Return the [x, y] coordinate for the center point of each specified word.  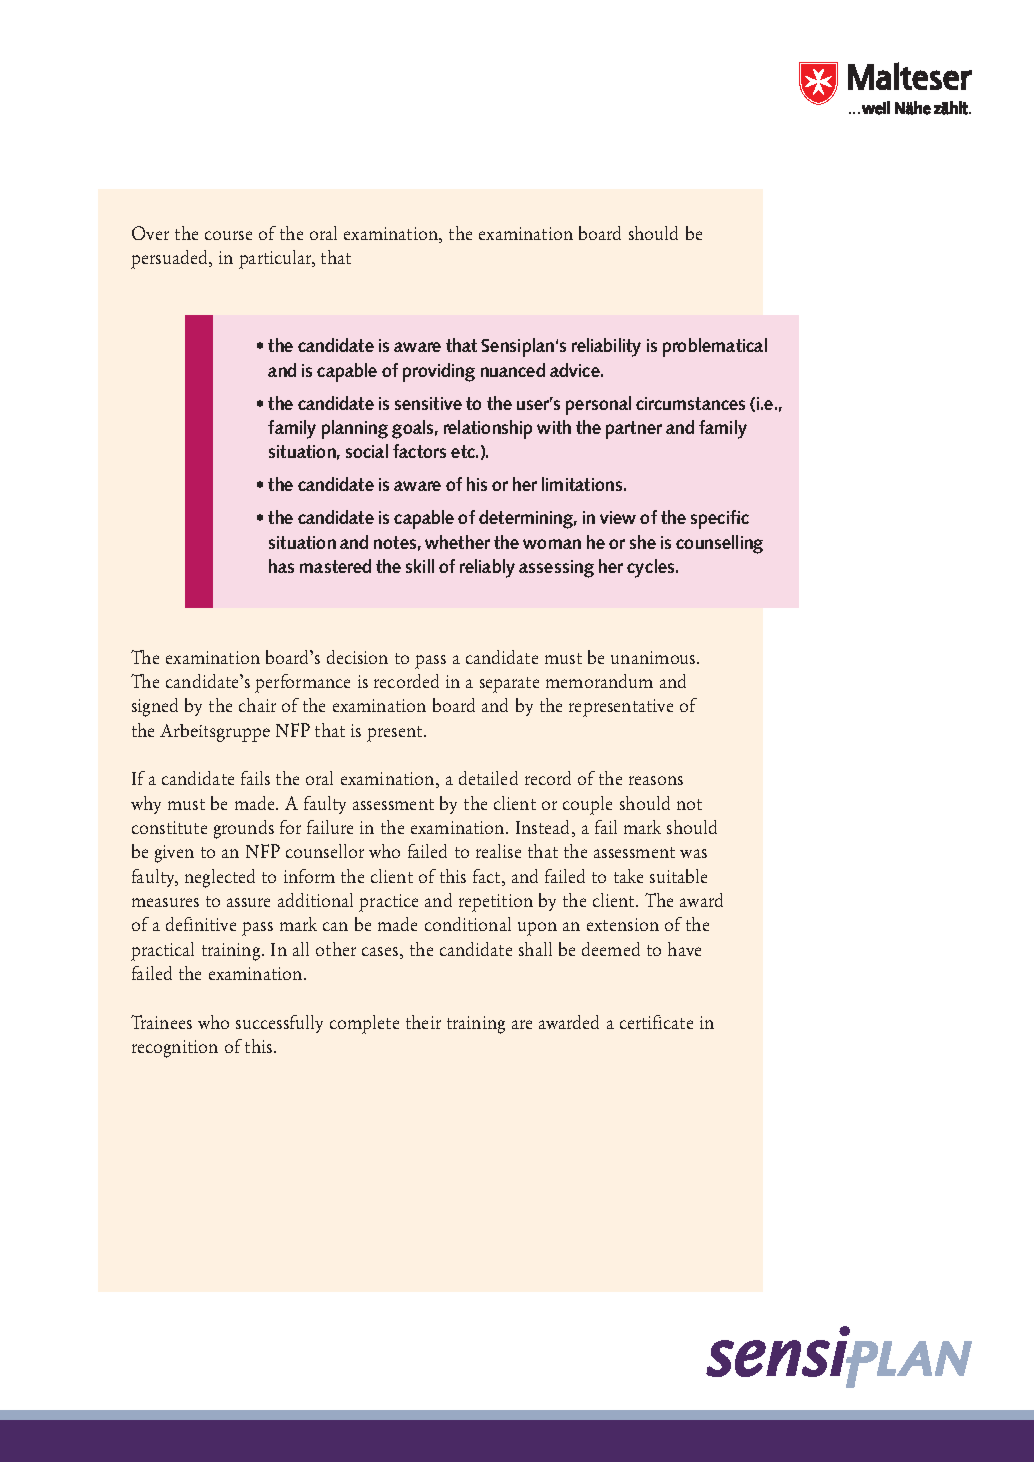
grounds [244, 829]
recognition [175, 1049]
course [228, 235]
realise [498, 851]
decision [357, 657]
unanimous [654, 657]
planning [355, 429]
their [423, 1022]
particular [276, 259]
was [693, 853]
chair [257, 705]
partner [634, 430]
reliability [606, 347]
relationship [488, 429]
